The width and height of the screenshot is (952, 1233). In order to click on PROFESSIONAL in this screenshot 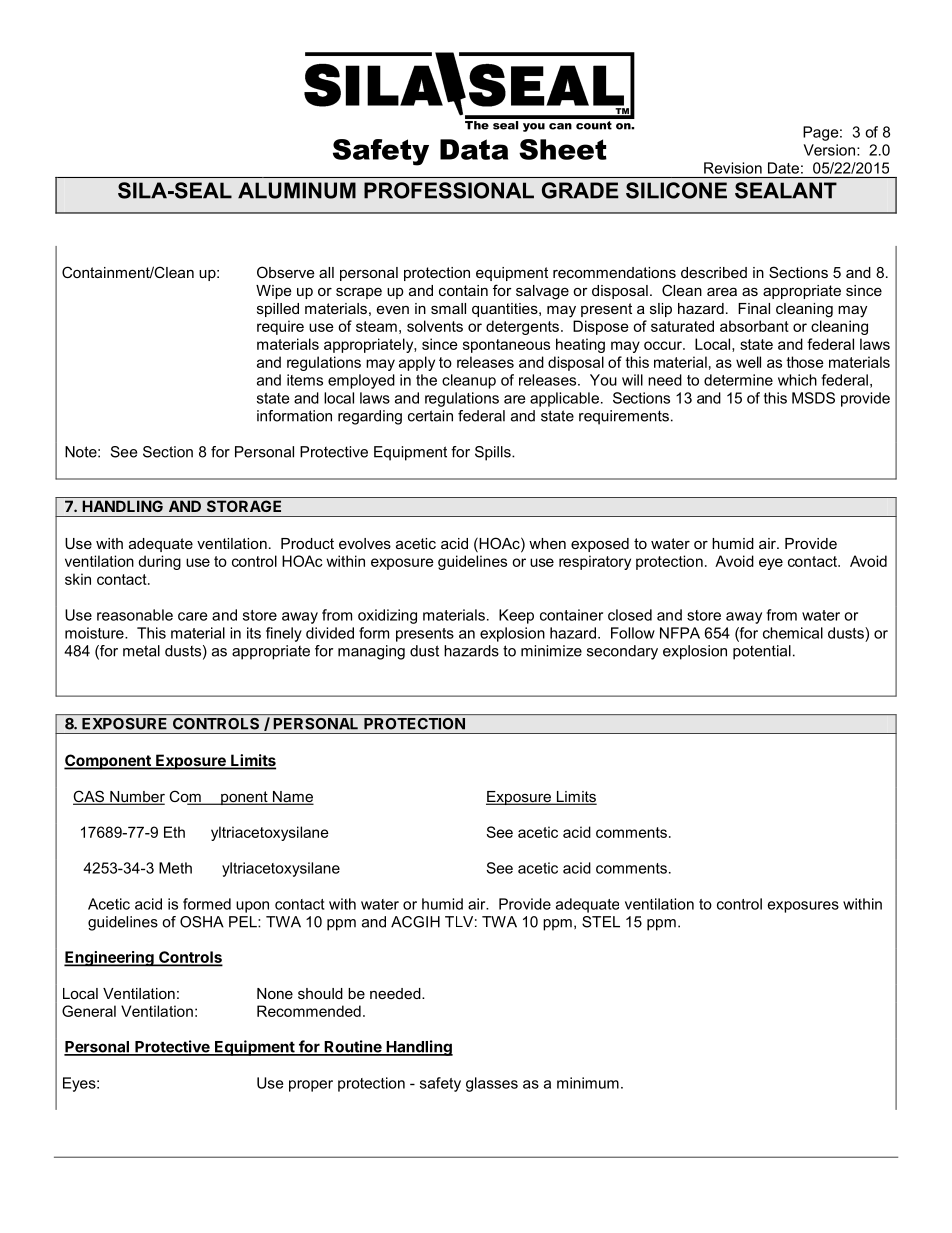, I will do `click(449, 190)`.
